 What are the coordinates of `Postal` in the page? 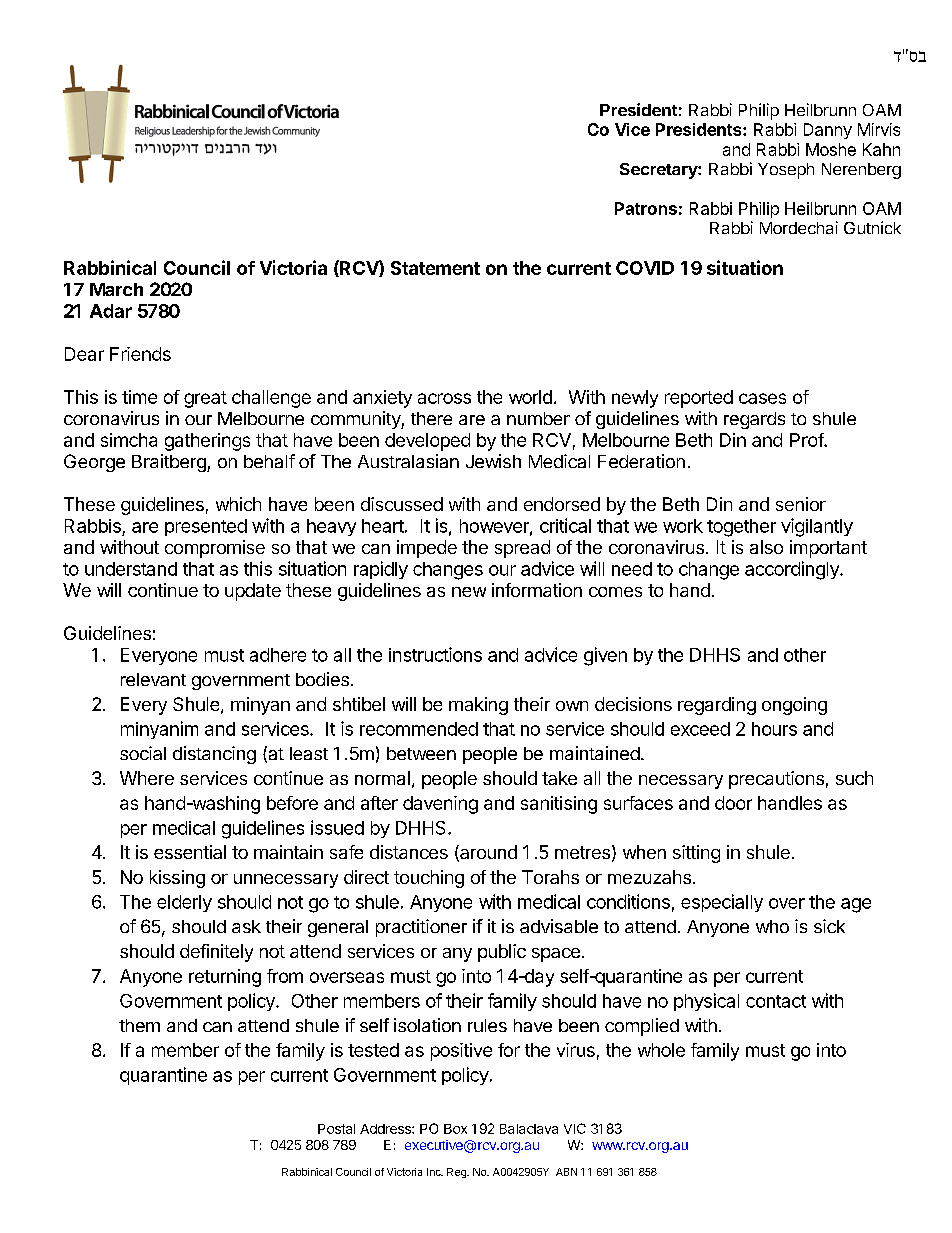 It's located at (336, 1129).
